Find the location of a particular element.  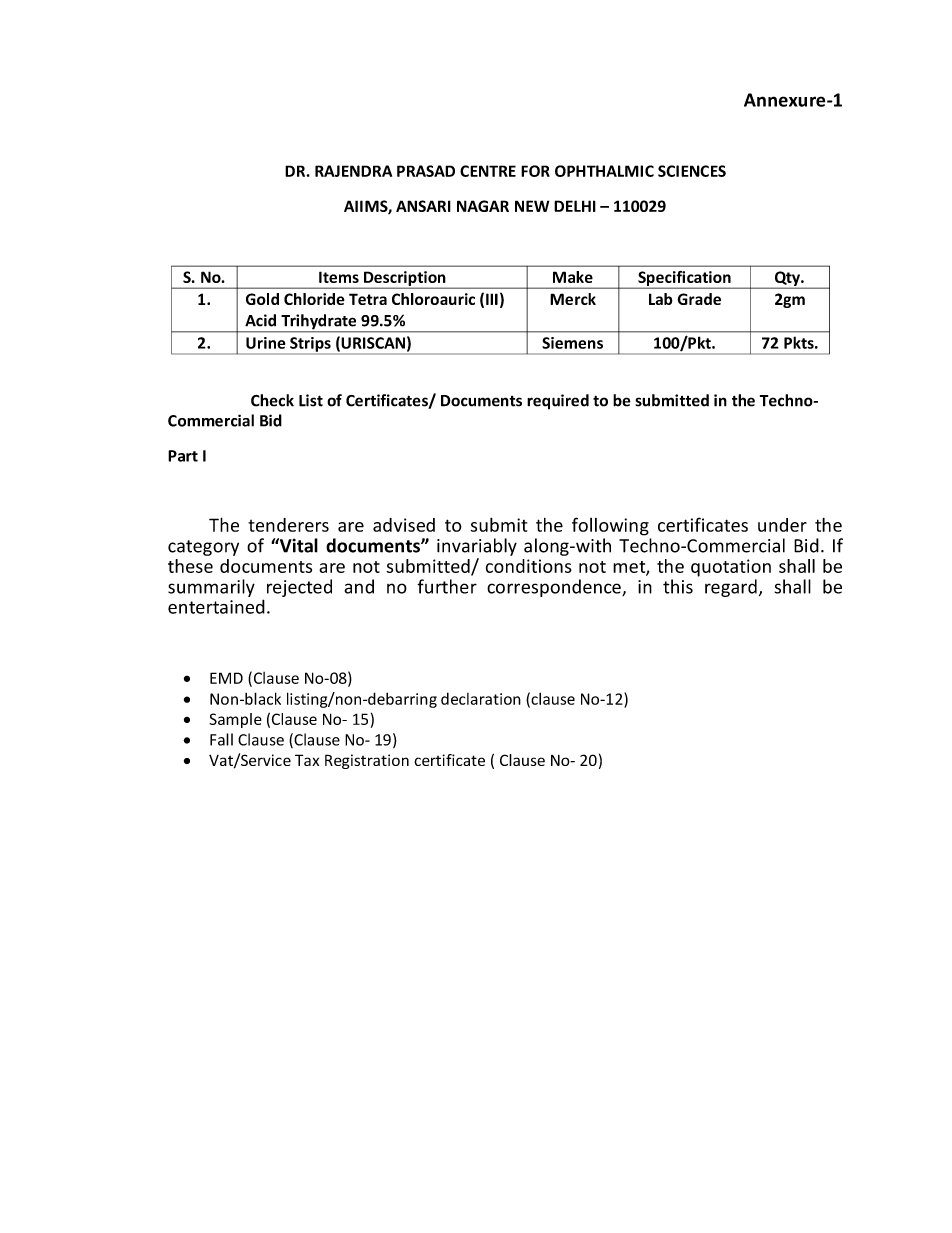

ANSARI is located at coordinates (423, 206).
